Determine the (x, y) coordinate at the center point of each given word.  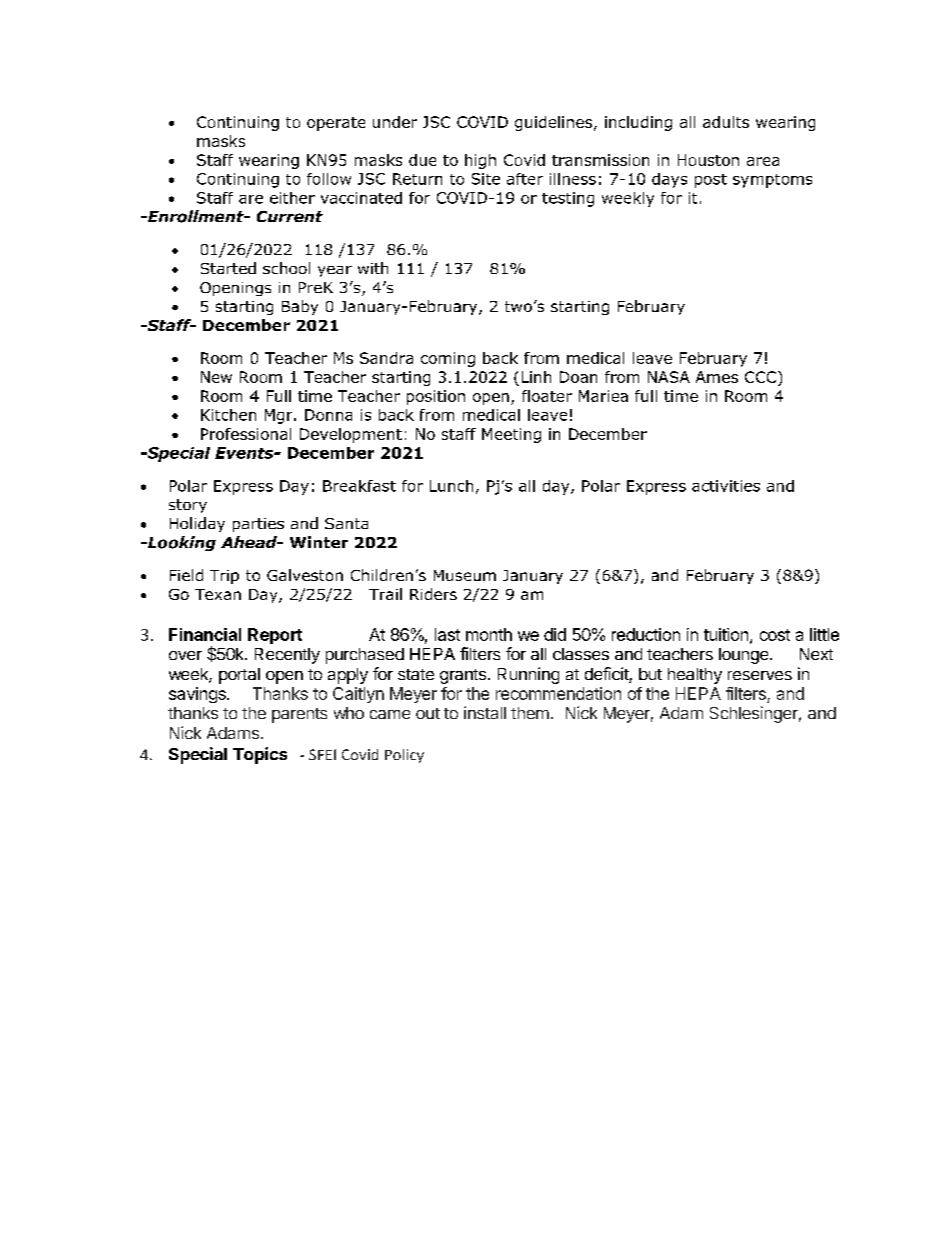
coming (448, 359)
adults (726, 122)
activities (726, 486)
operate (336, 124)
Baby (300, 307)
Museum (465, 575)
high (480, 161)
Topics (260, 755)
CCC (762, 377)
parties (258, 525)
